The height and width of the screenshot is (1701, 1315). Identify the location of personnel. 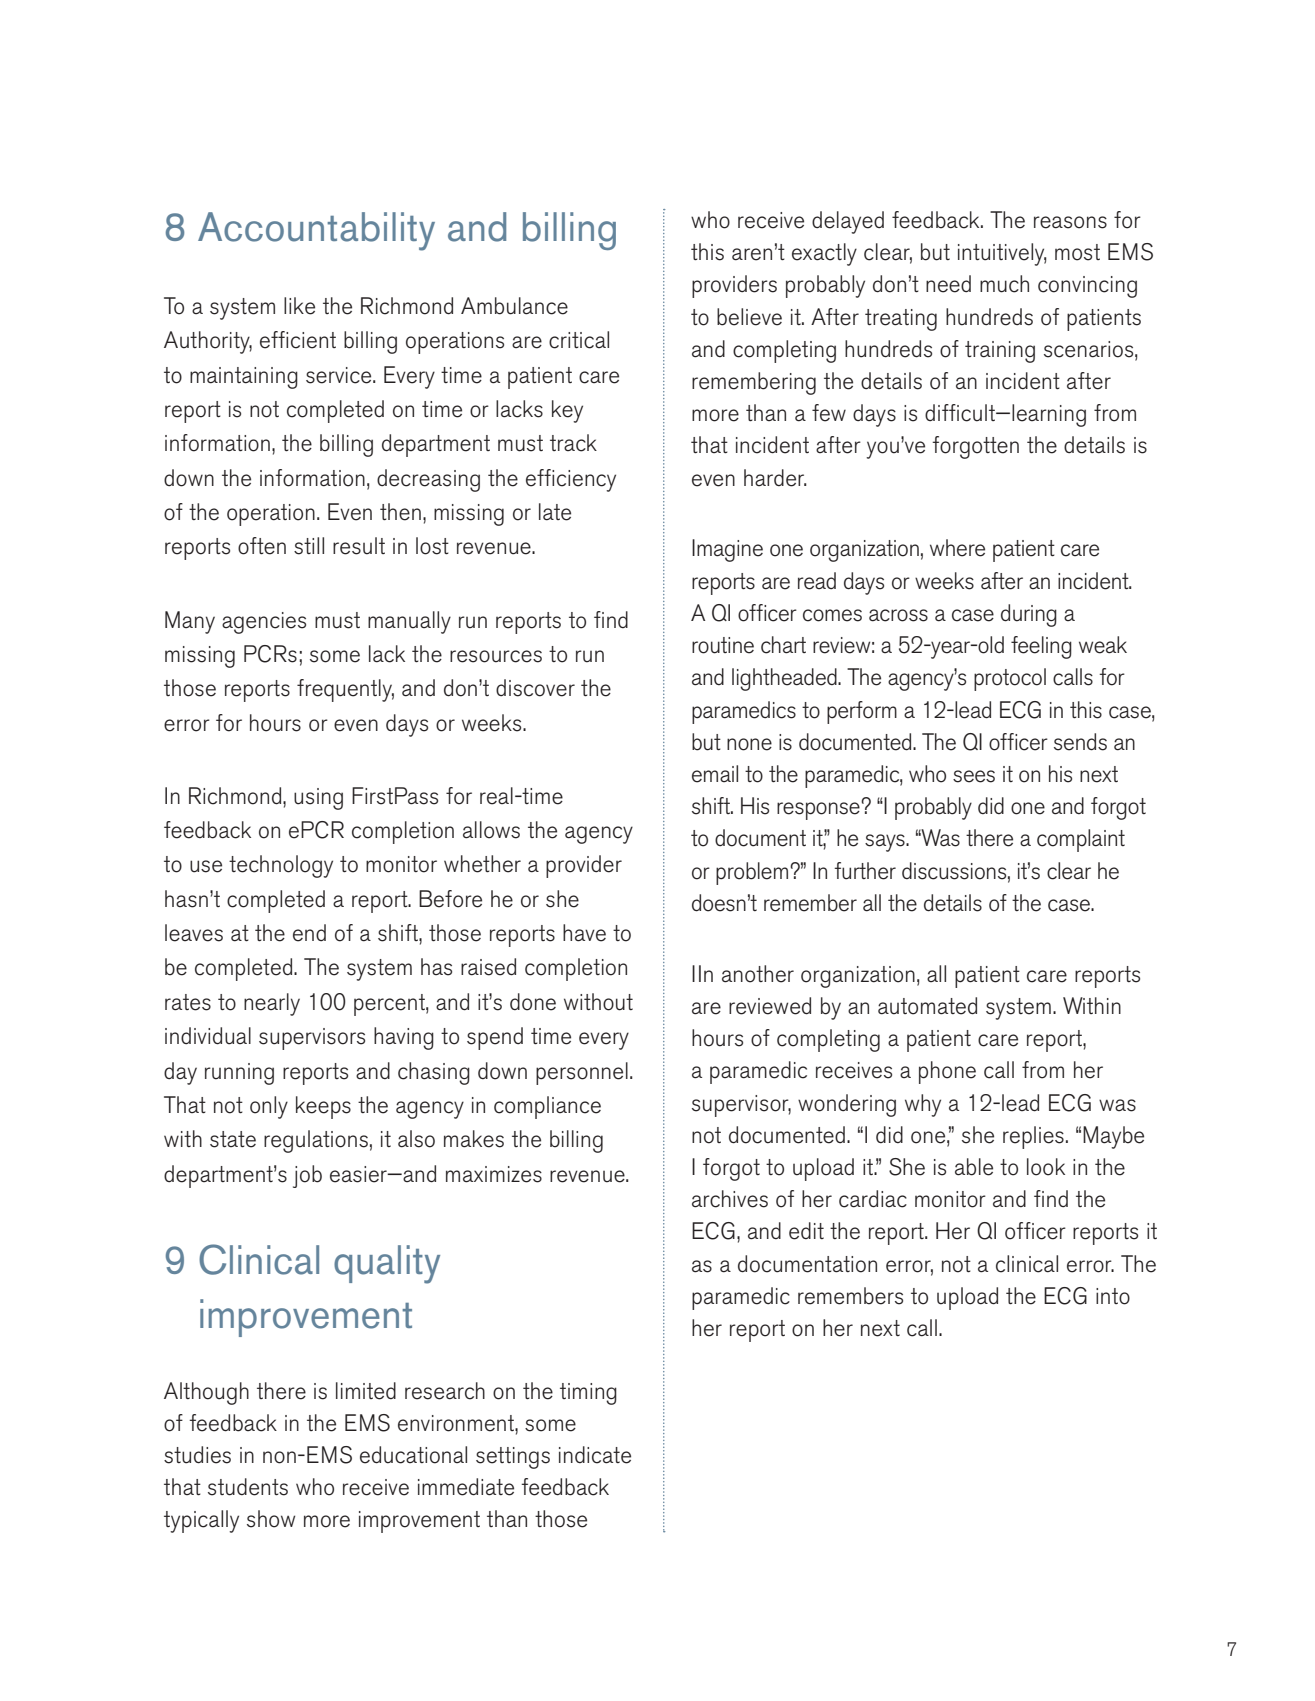
(582, 1073).
